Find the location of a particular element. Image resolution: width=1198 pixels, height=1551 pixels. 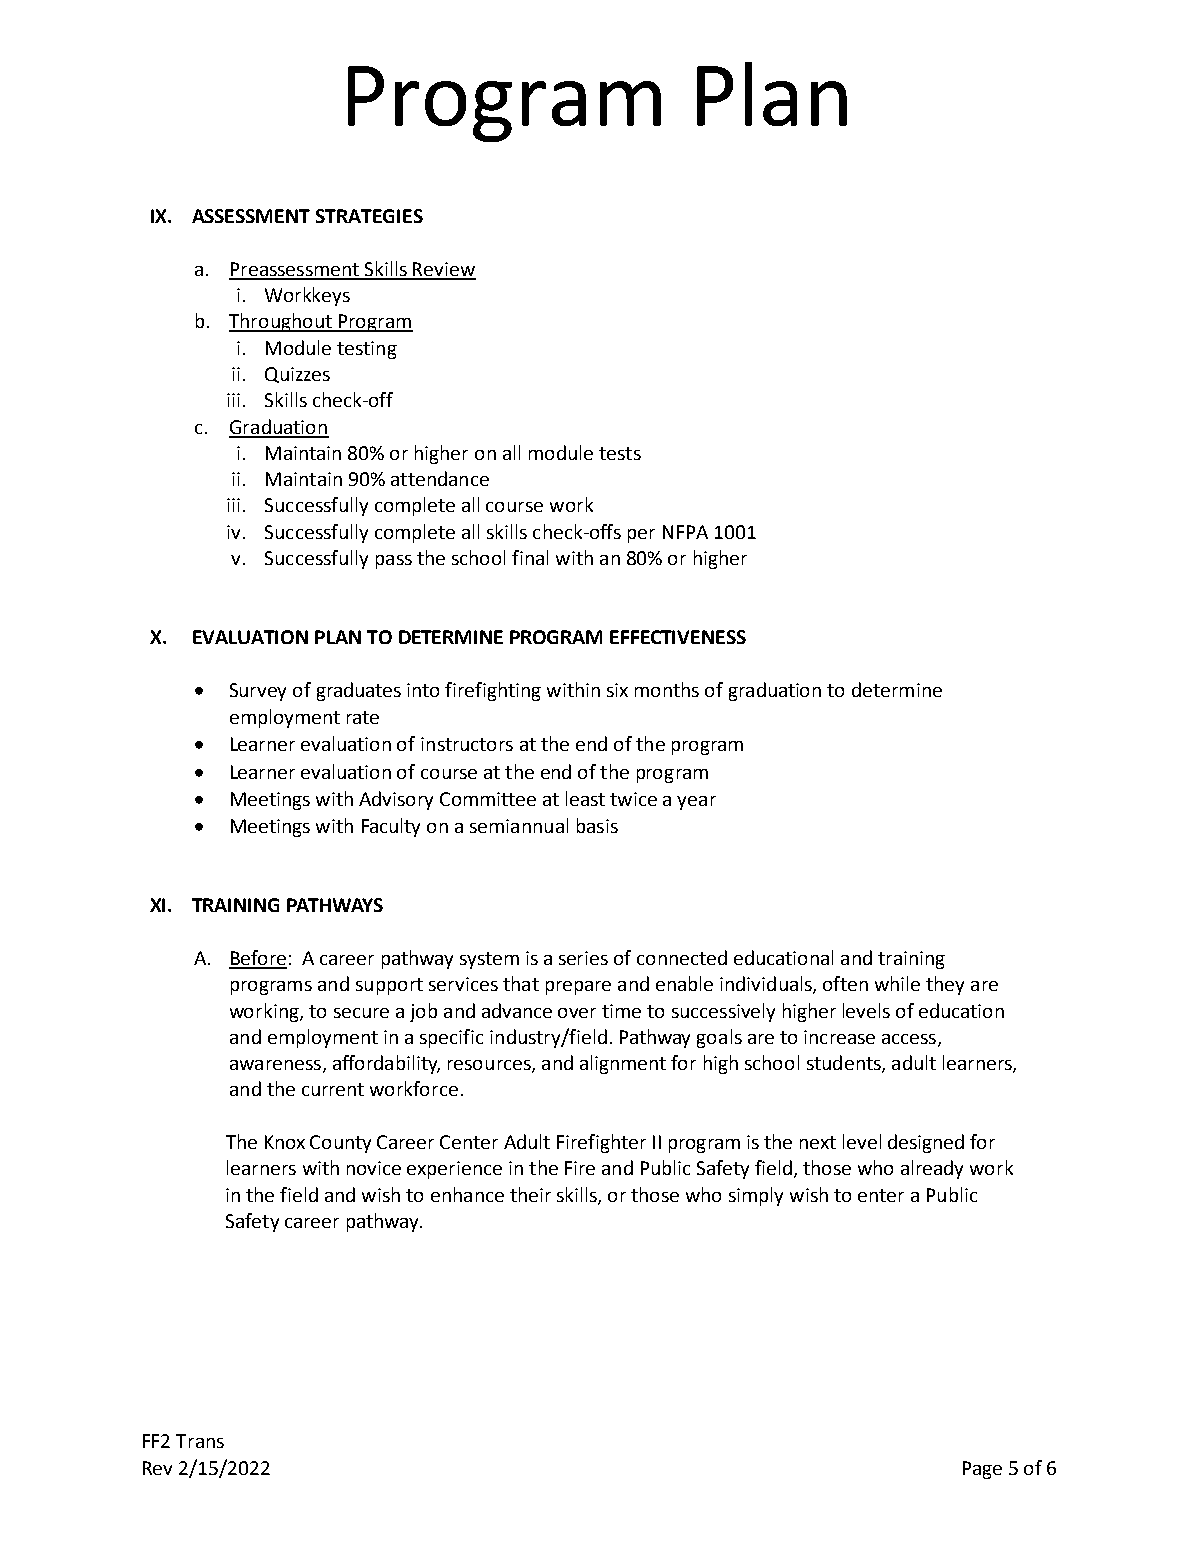

NFPA is located at coordinates (685, 532).
